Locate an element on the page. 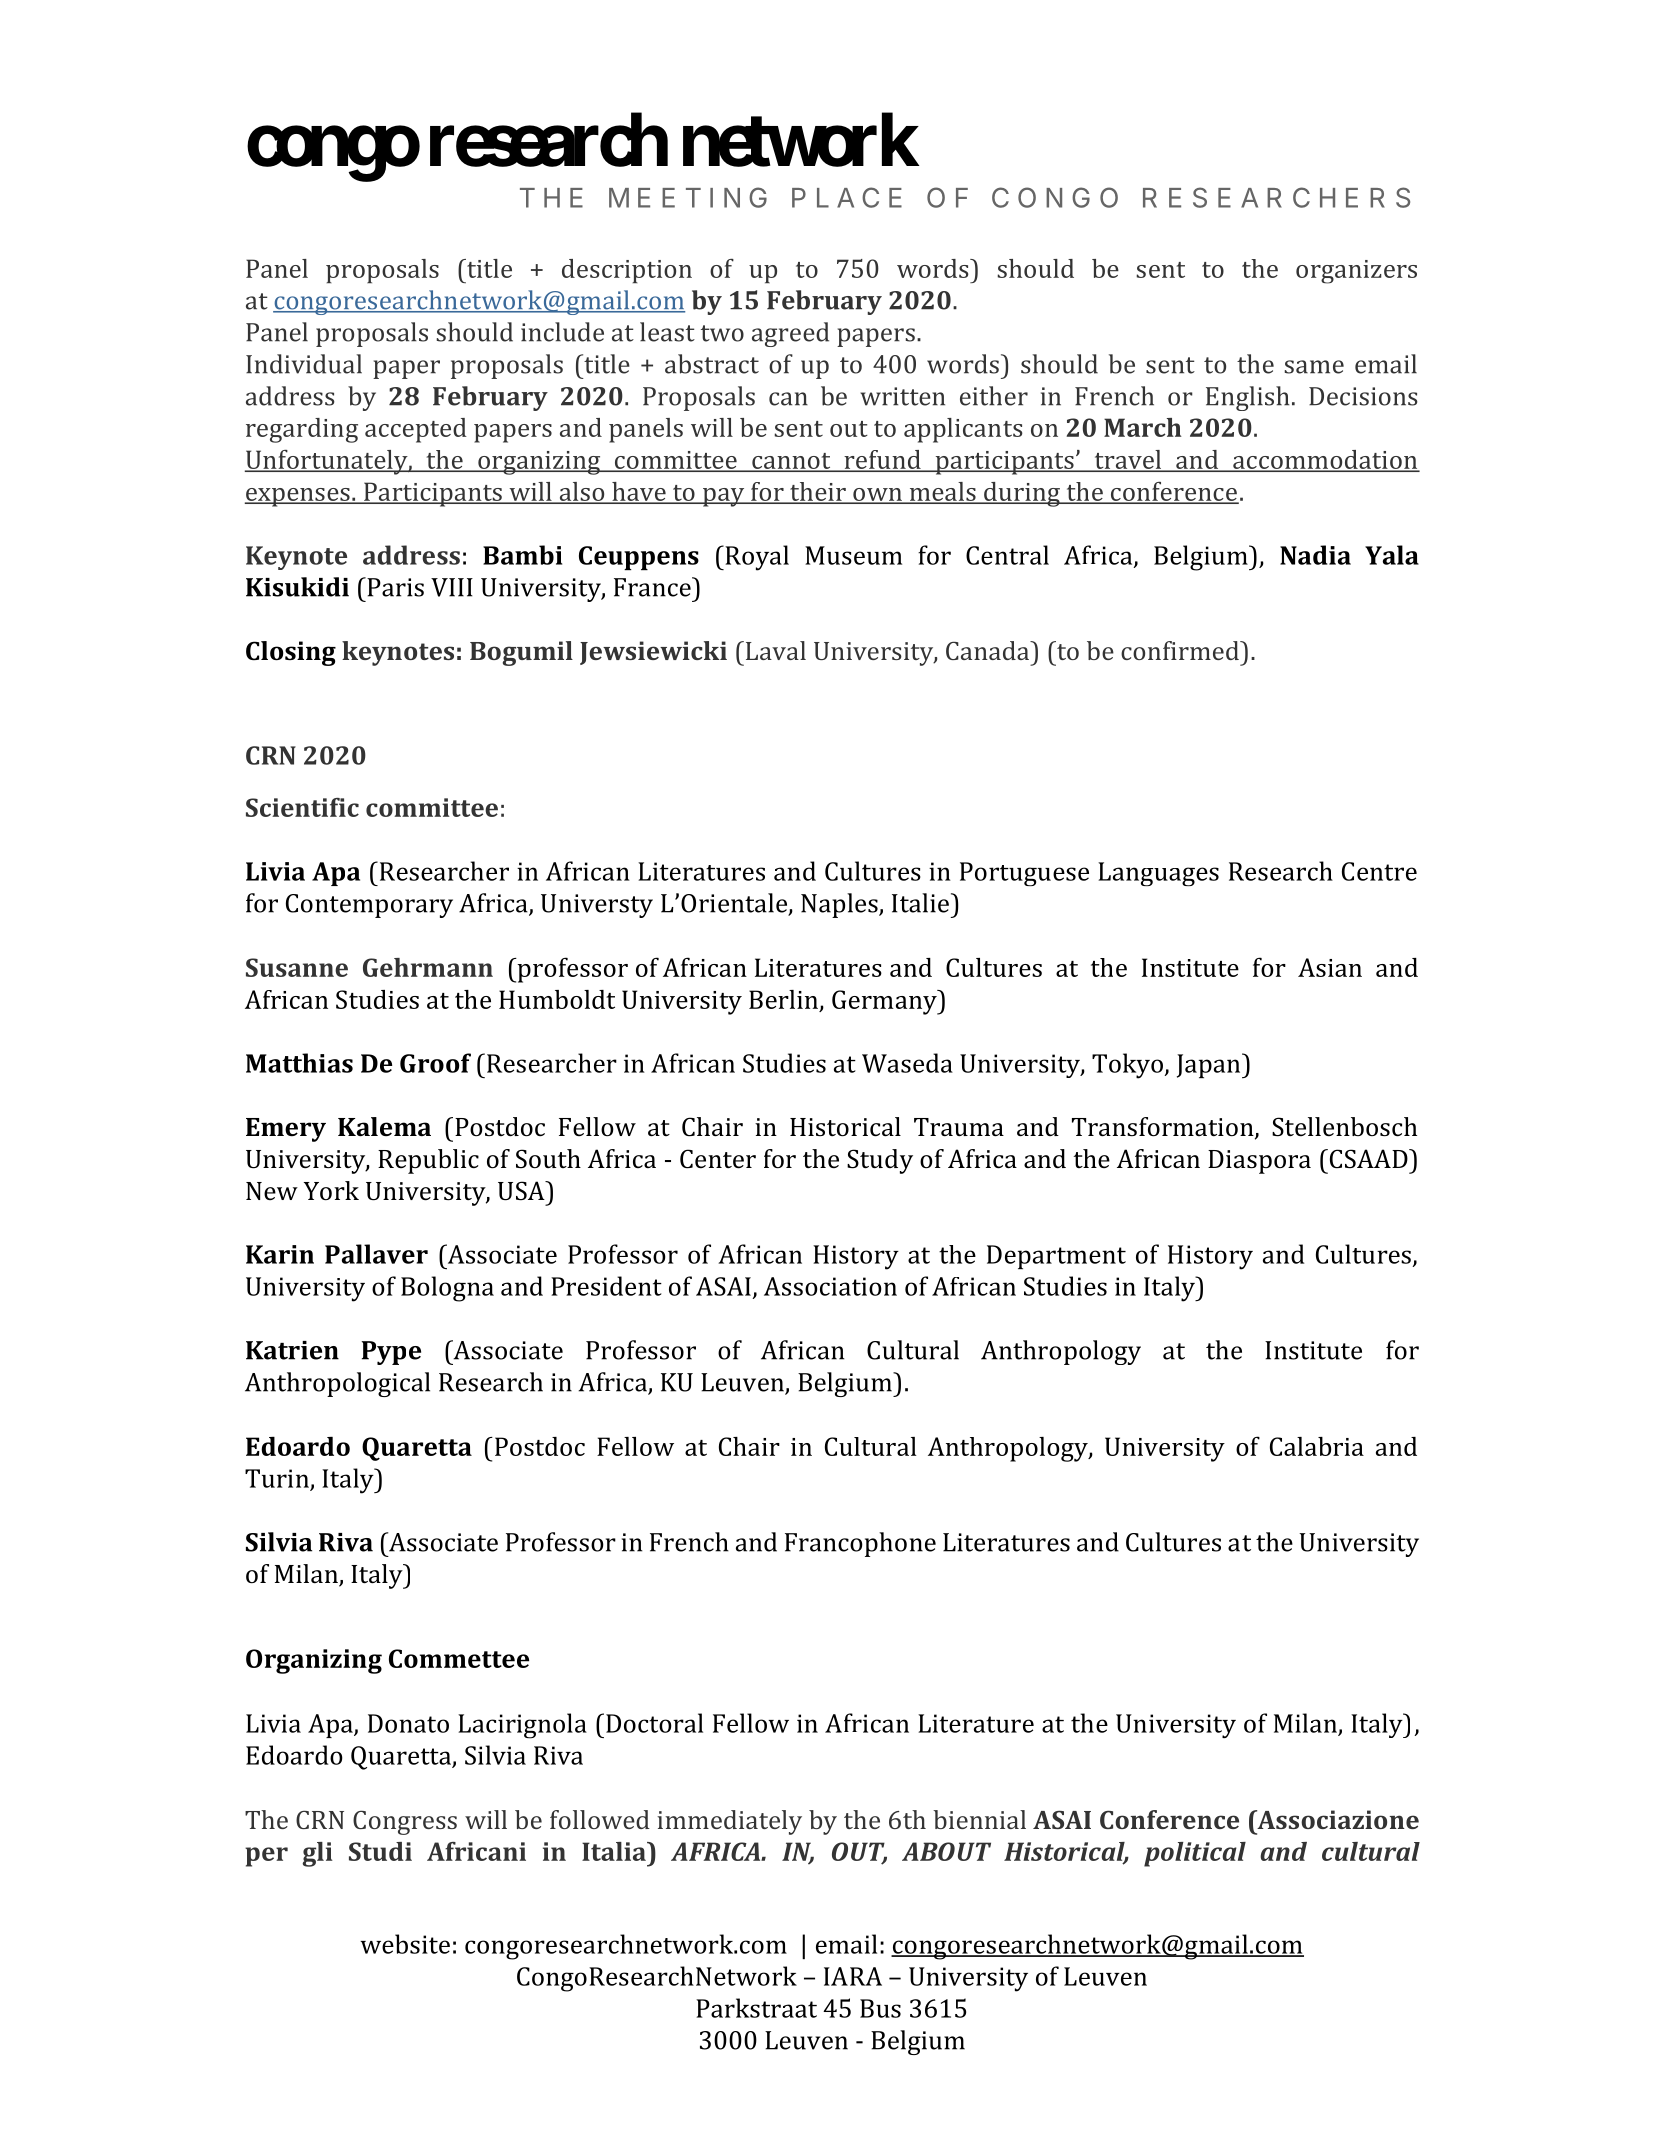 This page has width=1664, height=2153. Association is located at coordinates (830, 1286).
